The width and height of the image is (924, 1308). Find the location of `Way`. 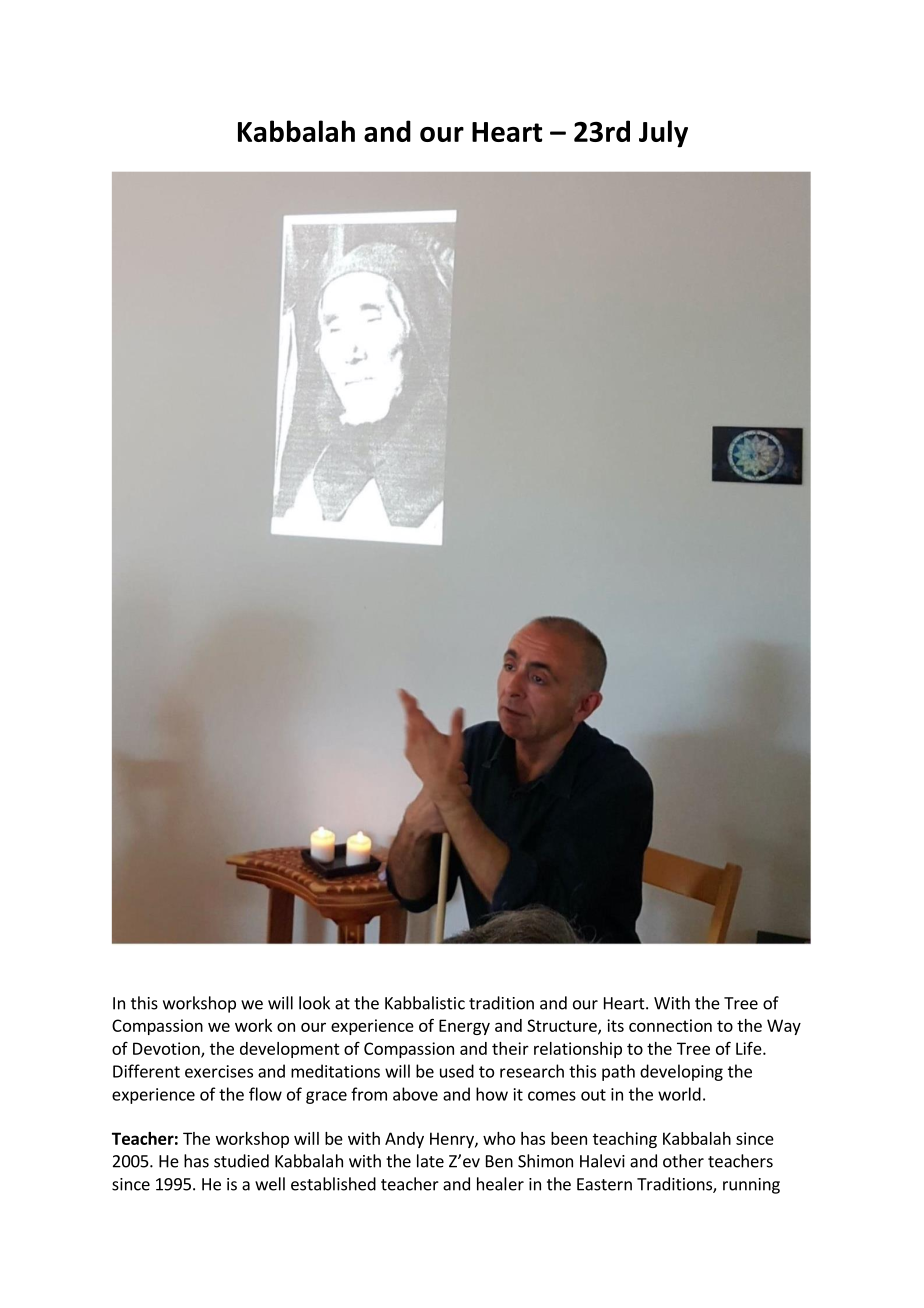

Way is located at coordinates (784, 1027).
